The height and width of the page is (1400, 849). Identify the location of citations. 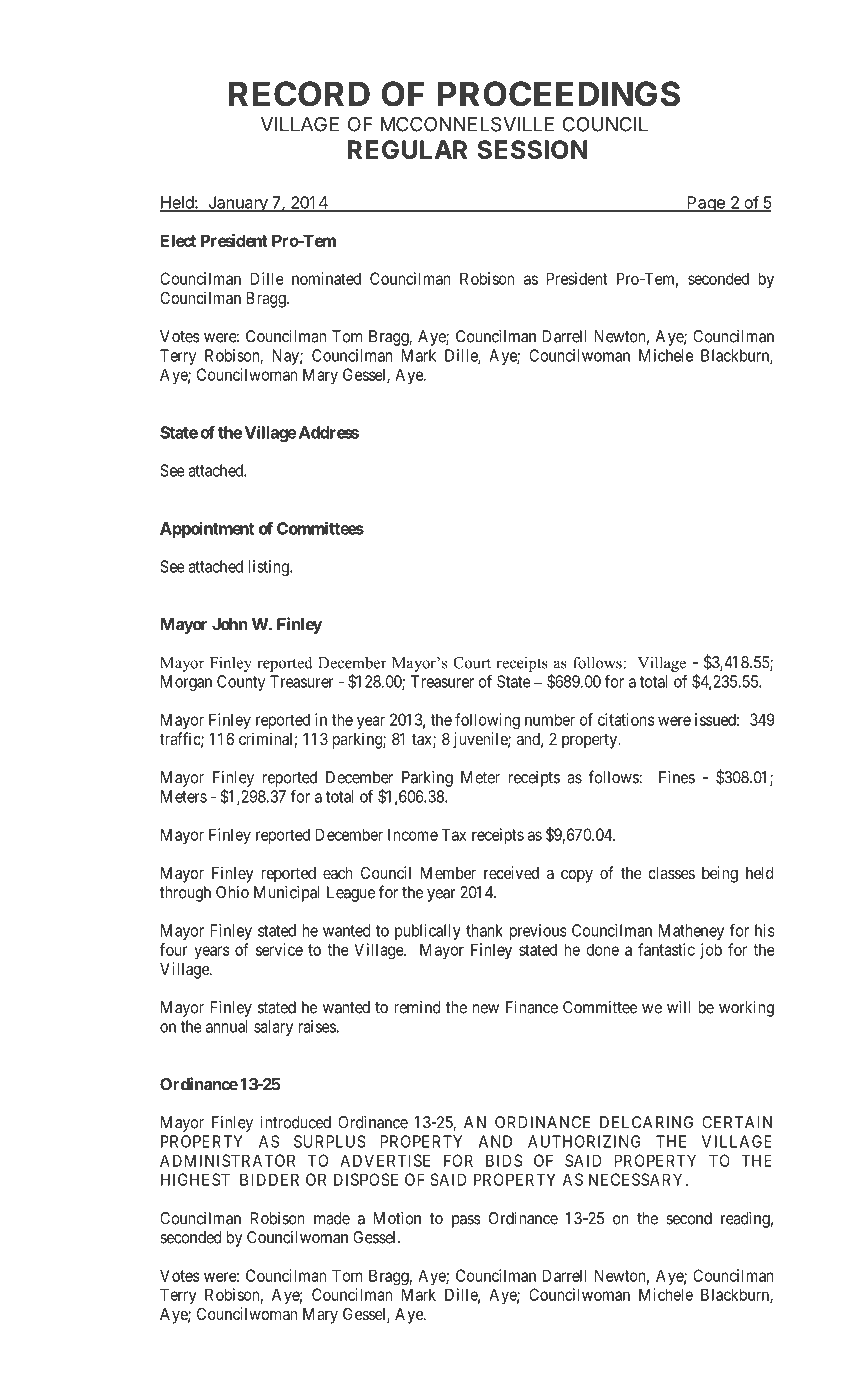
(626, 719).
